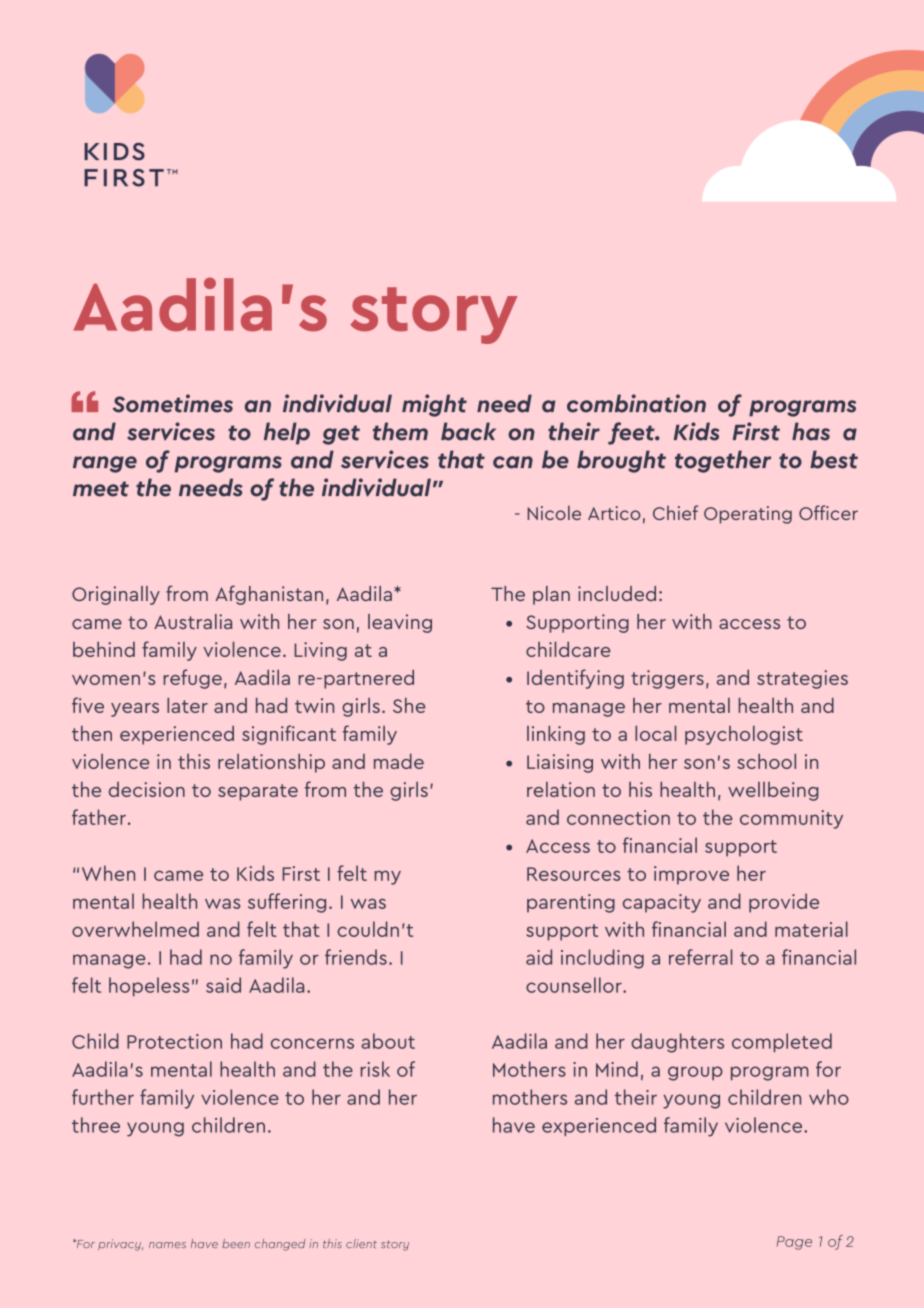 This screenshot has height=1308, width=924. Describe the element at coordinates (723, 461) in the screenshot. I see `together` at that location.
